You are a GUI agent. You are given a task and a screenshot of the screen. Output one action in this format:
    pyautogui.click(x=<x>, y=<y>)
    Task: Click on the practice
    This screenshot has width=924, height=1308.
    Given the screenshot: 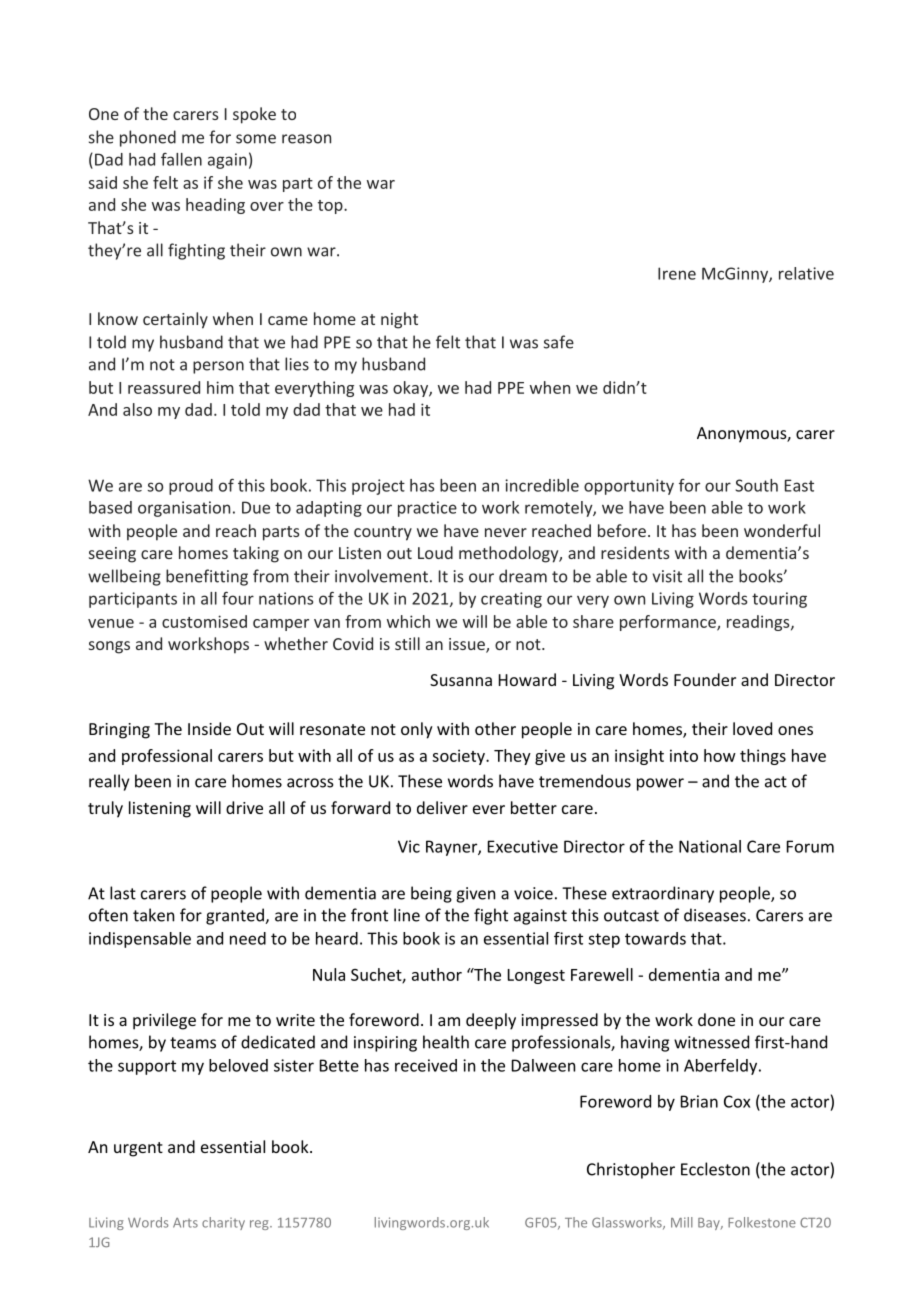 What is the action you would take?
    pyautogui.click(x=427, y=509)
